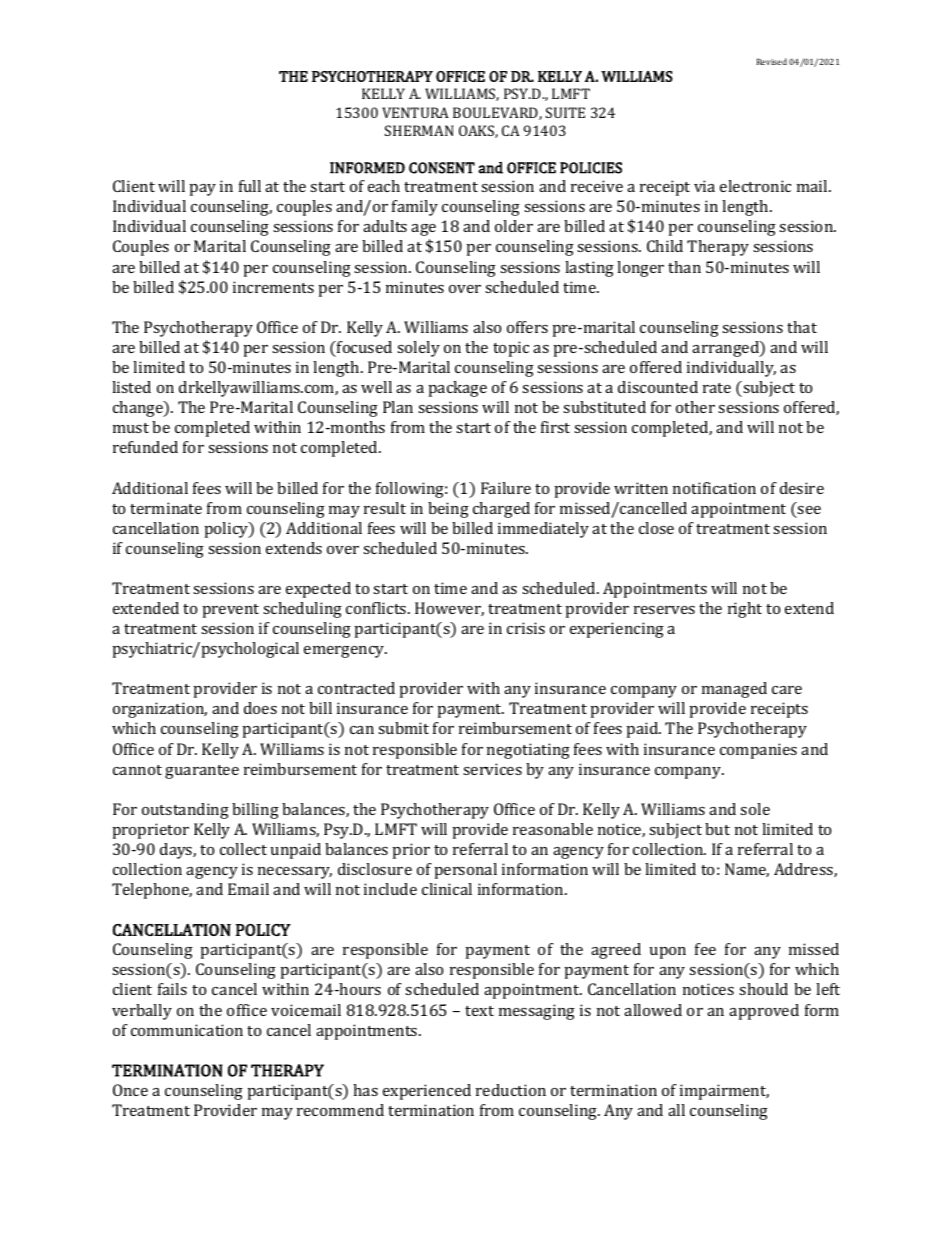 Image resolution: width=952 pixels, height=1233 pixels. What do you see at coordinates (772, 61) in the document?
I see `Revised` at bounding box center [772, 61].
